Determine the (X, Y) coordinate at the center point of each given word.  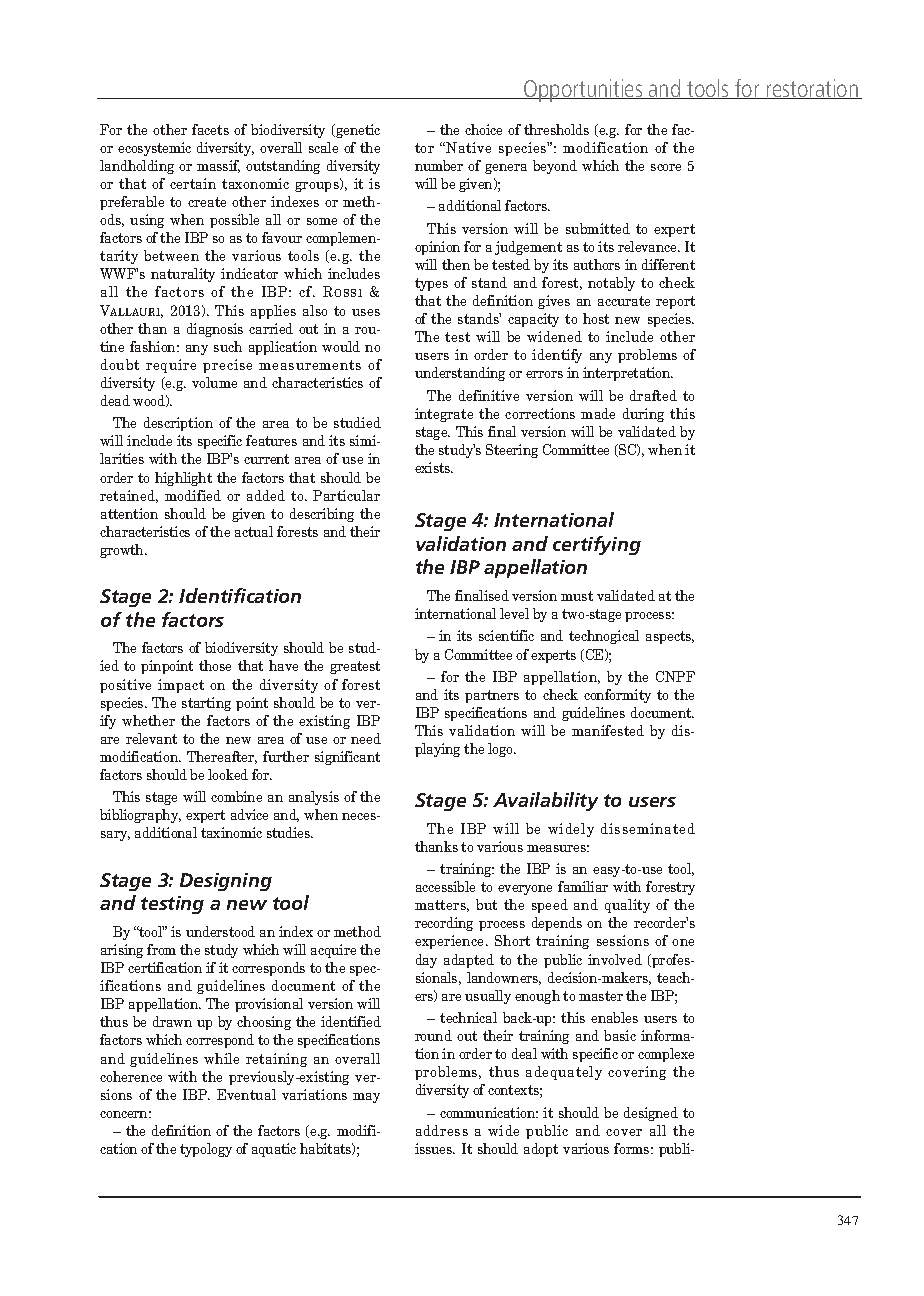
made (598, 413)
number (439, 165)
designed (651, 1114)
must (577, 596)
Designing (226, 882)
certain (193, 183)
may (366, 1098)
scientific (506, 635)
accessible (445, 886)
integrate (444, 415)
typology (206, 1150)
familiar (583, 886)
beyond (555, 167)
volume (214, 382)
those (215, 665)
